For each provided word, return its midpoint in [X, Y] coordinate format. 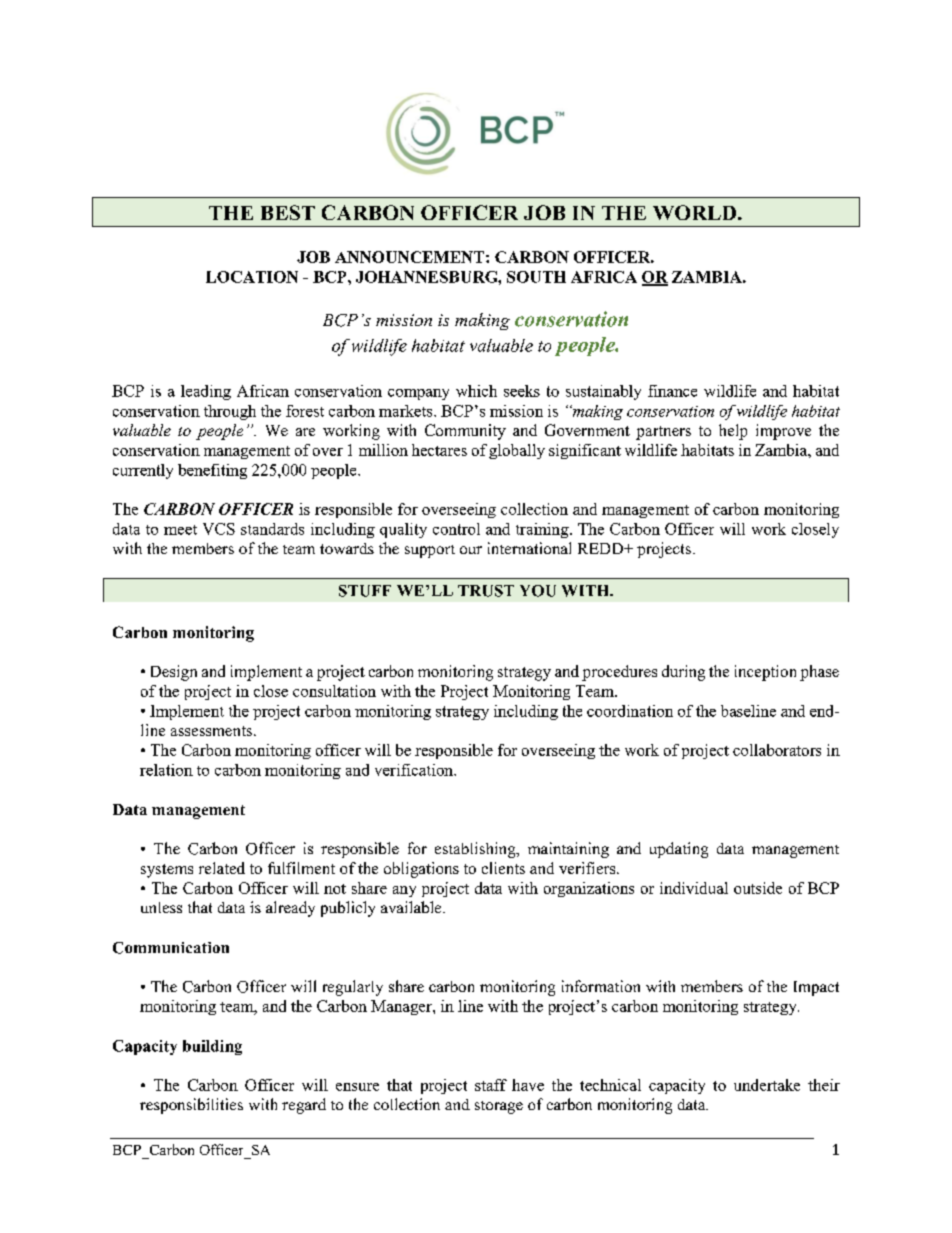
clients [503, 868]
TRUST [486, 591]
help [733, 432]
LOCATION [252, 277]
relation [166, 770]
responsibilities [191, 1106]
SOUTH [536, 277]
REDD [601, 548]
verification [415, 770]
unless [161, 907]
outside [758, 888]
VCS [219, 529]
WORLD [696, 212]
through [230, 412]
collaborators [777, 750]
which [476, 391]
